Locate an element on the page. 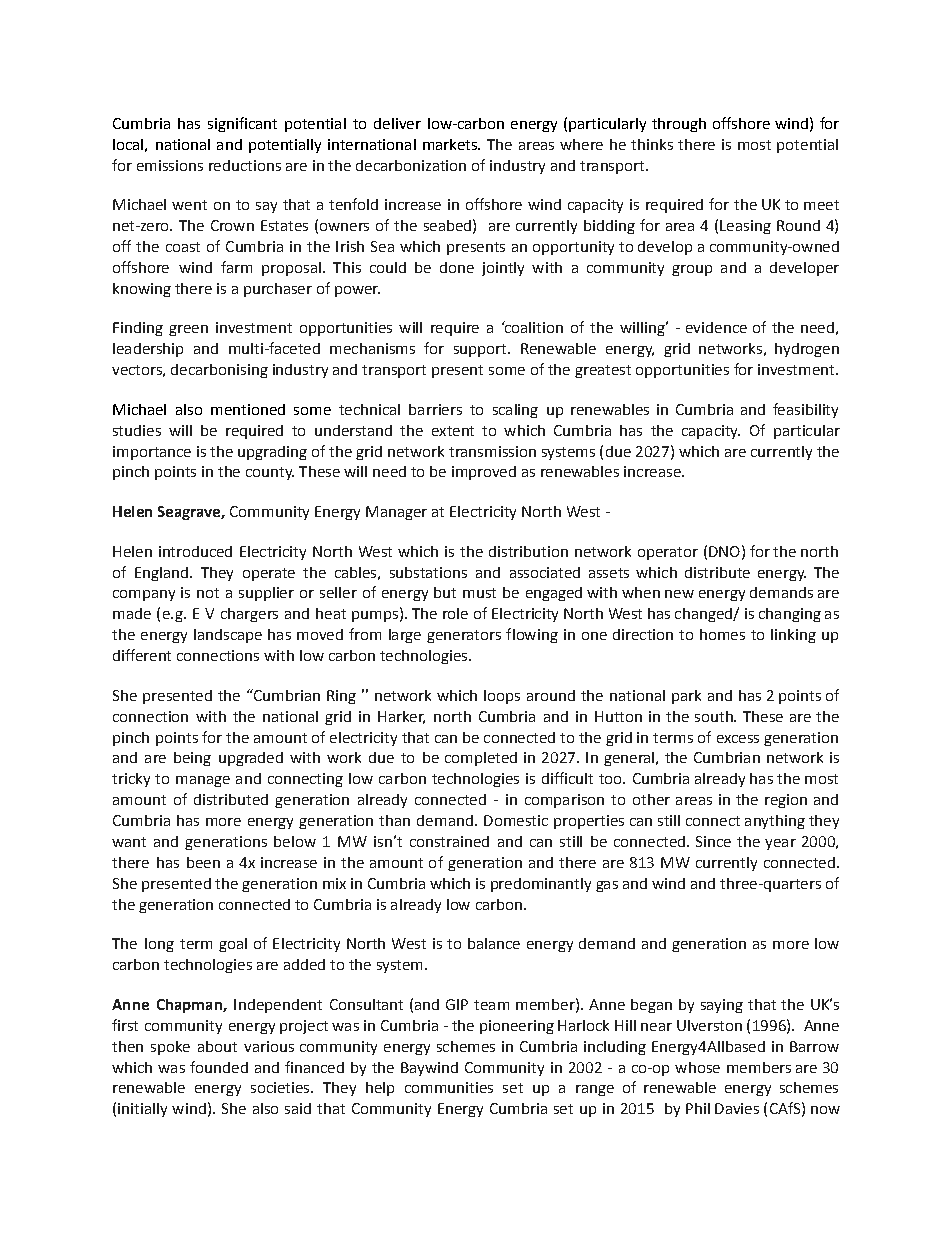 The image size is (952, 1233). reductions is located at coordinates (245, 165).
